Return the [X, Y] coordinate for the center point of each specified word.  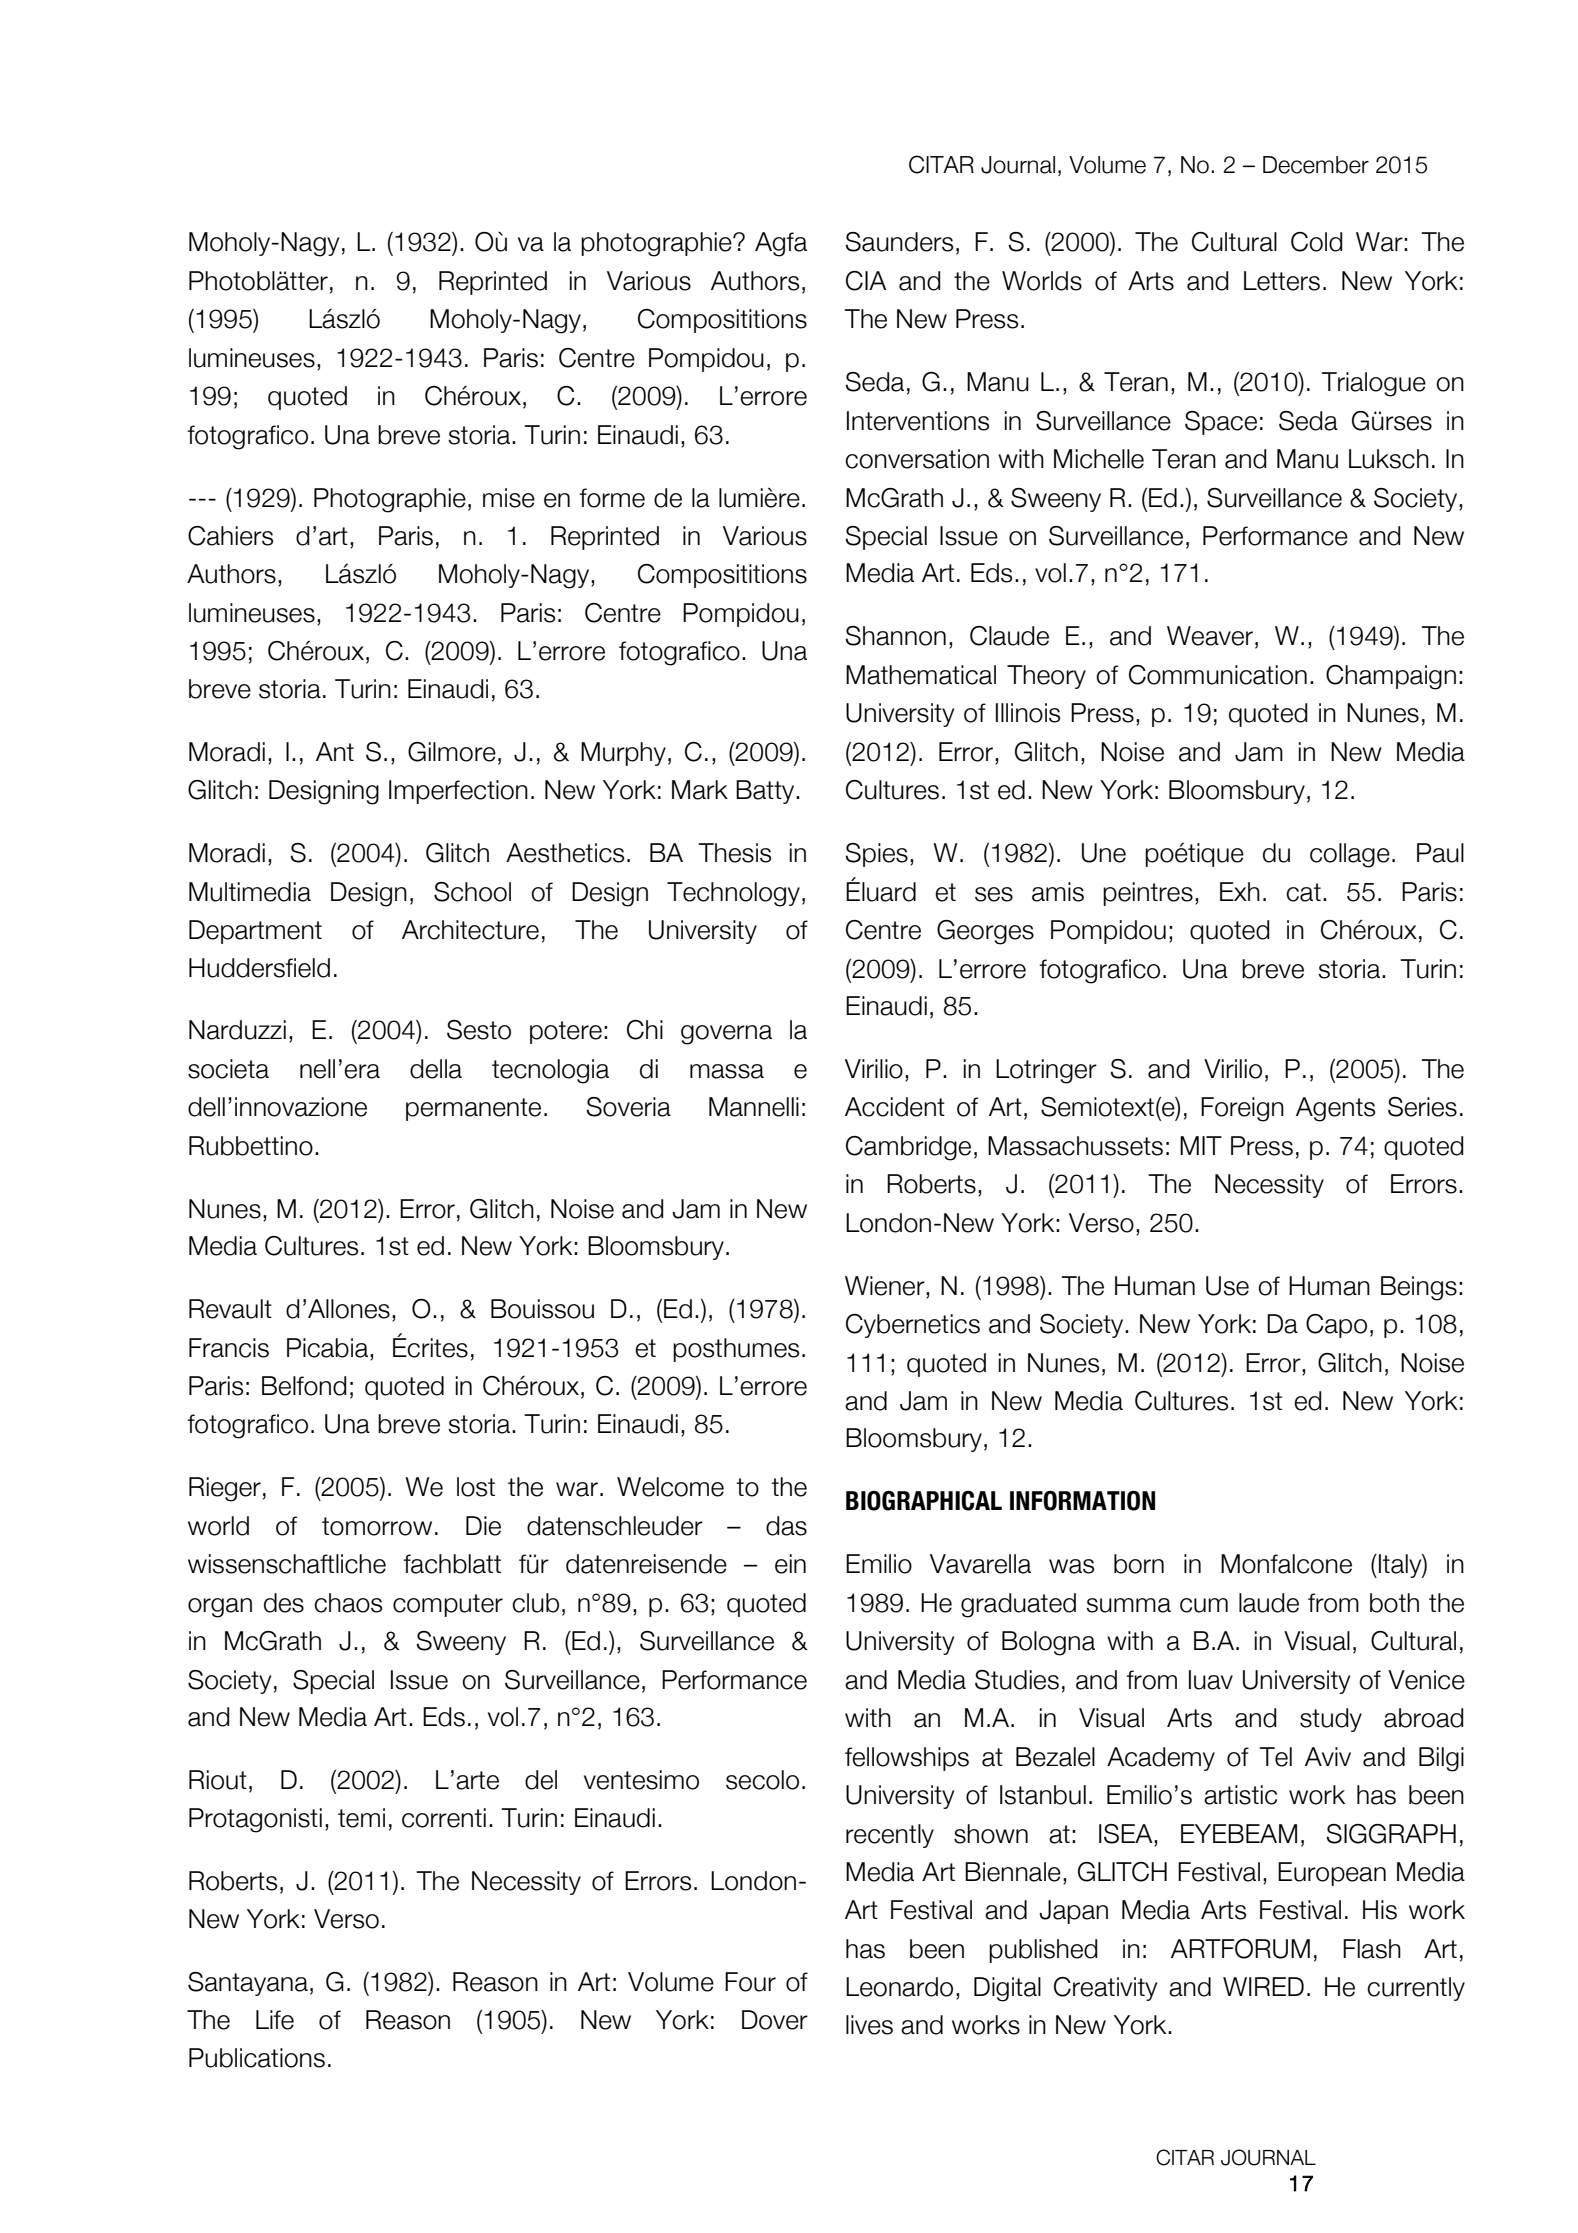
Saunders [899, 242]
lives [869, 2025]
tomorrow [377, 1526]
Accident [895, 1107]
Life [275, 2020]
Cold [1317, 242]
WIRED [1263, 1986]
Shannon [896, 636]
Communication [1218, 675]
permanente [473, 1109]
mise [509, 498]
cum [1204, 1605]
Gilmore [452, 752]
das [786, 1526]
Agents [1335, 1109]
